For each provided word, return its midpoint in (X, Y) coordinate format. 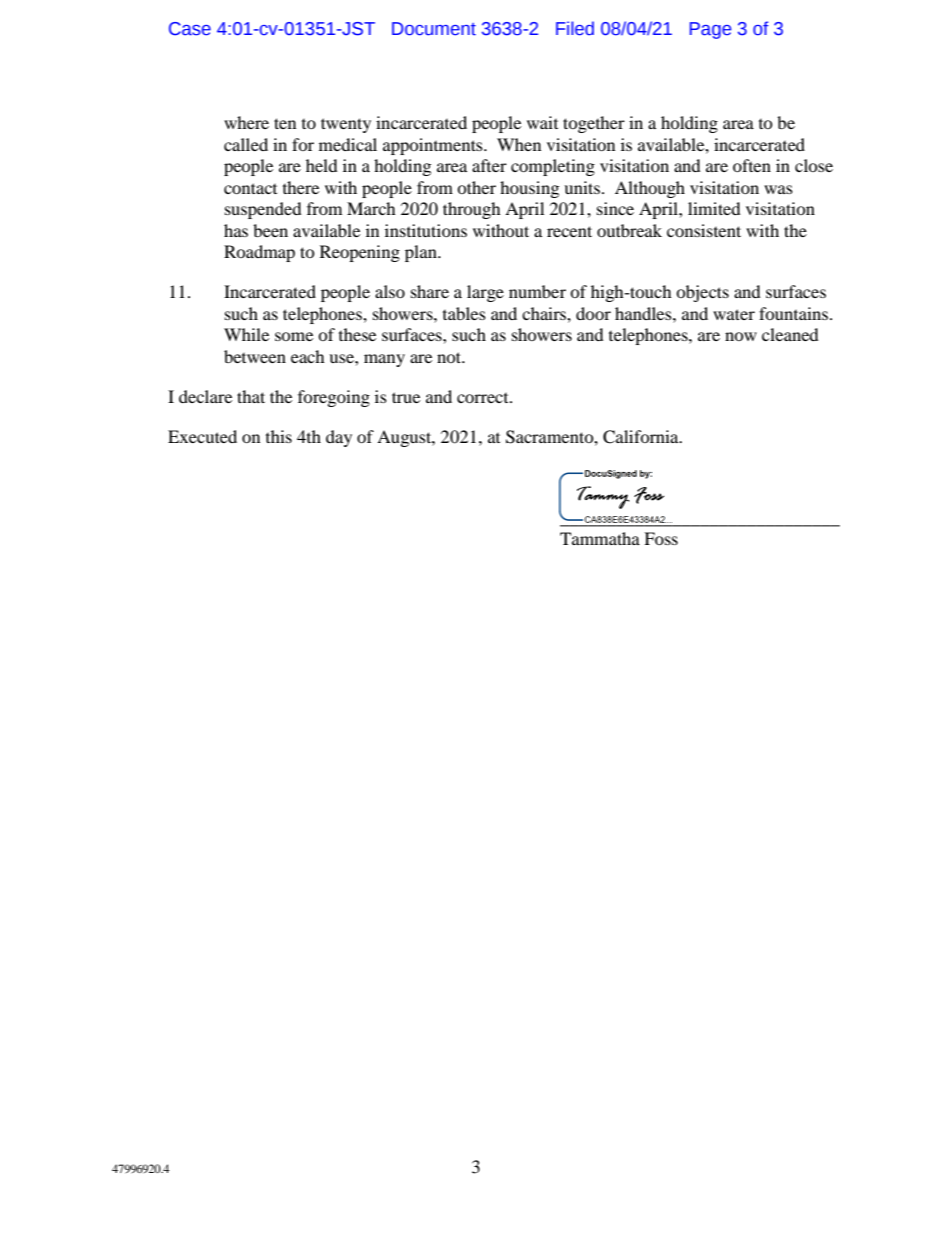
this (279, 436)
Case (190, 29)
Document (434, 29)
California (642, 437)
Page (710, 30)
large (485, 293)
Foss (661, 538)
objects (702, 293)
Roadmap (259, 253)
